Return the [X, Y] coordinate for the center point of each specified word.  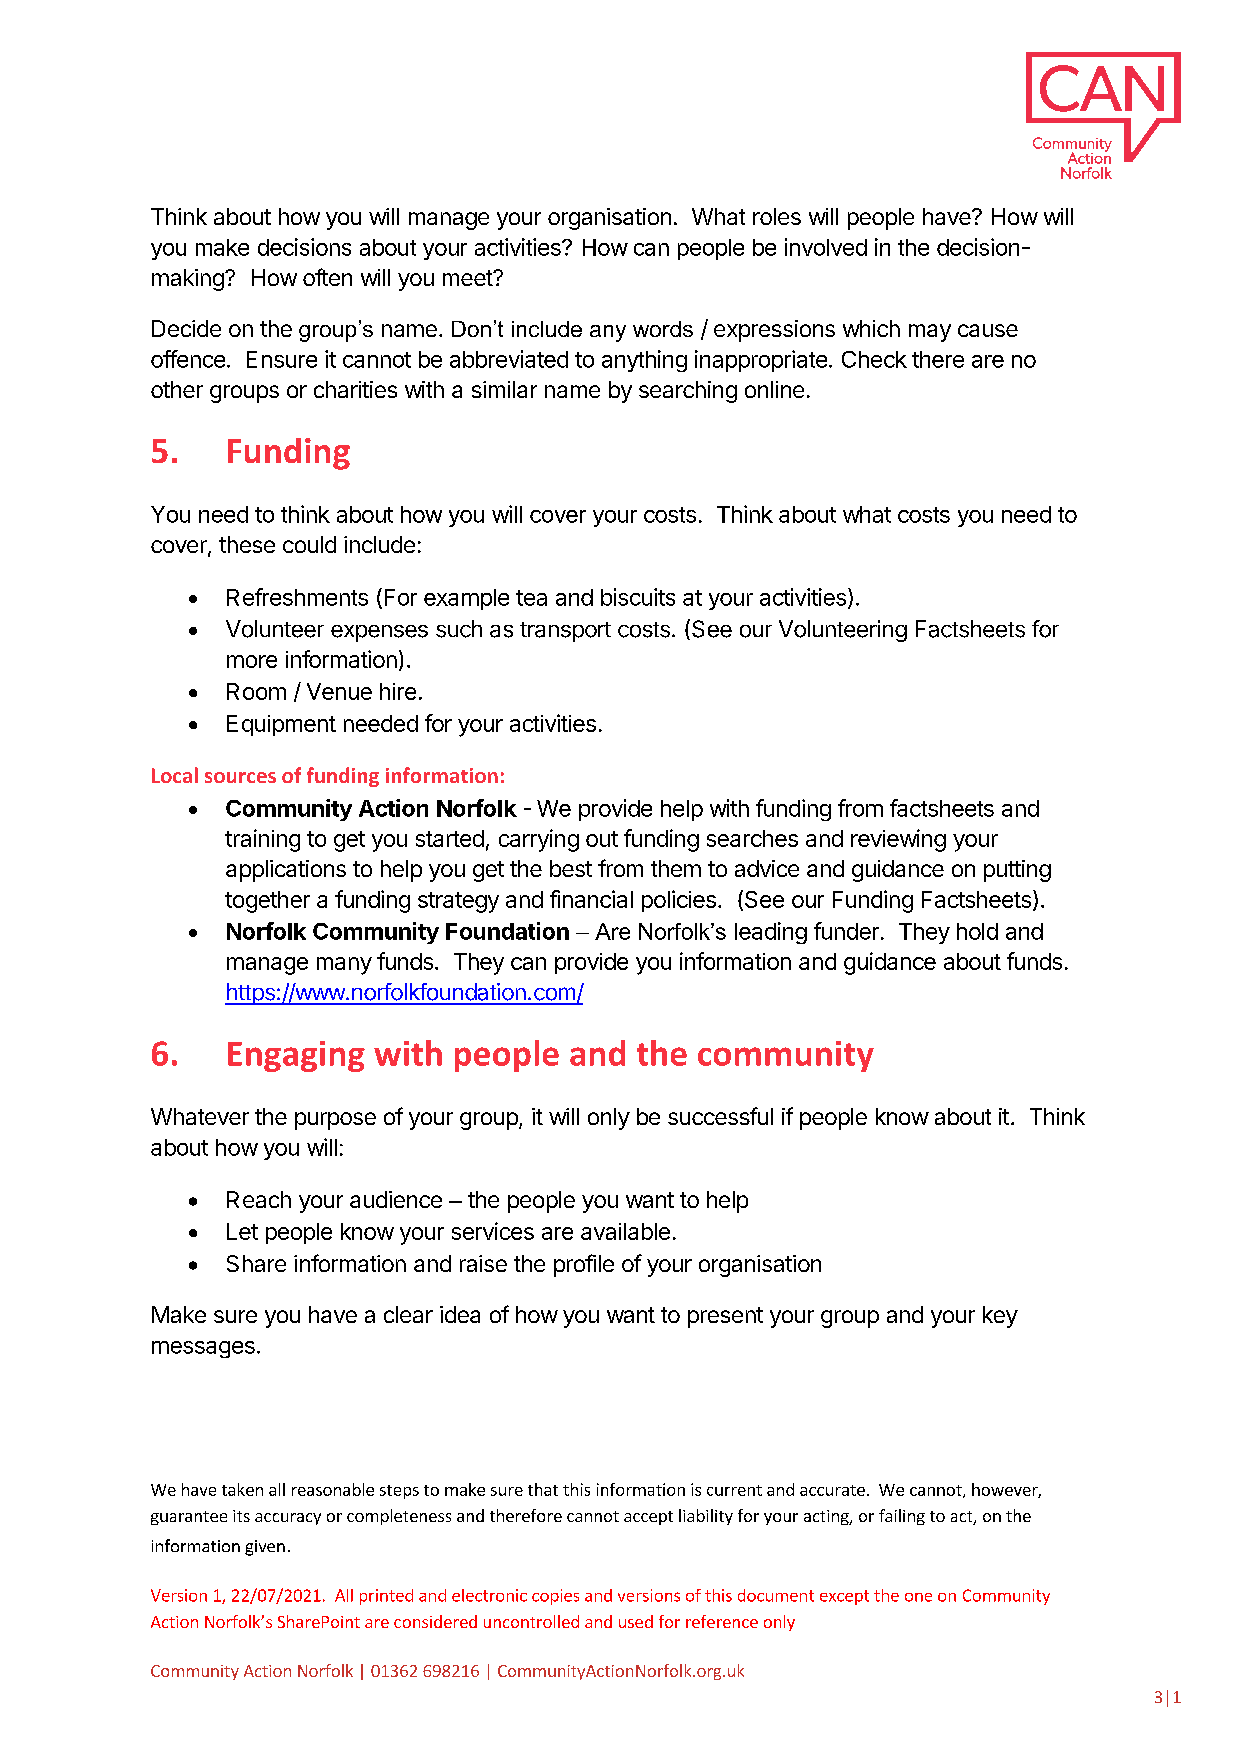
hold [977, 931]
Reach [259, 1199]
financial [591, 899]
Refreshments [297, 597]
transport [565, 632]
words [663, 329]
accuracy [288, 1519]
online [774, 389]
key [1000, 1317]
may [930, 333]
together [267, 902]
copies [555, 1597]
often [327, 277]
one [918, 1597]
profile [584, 1265]
